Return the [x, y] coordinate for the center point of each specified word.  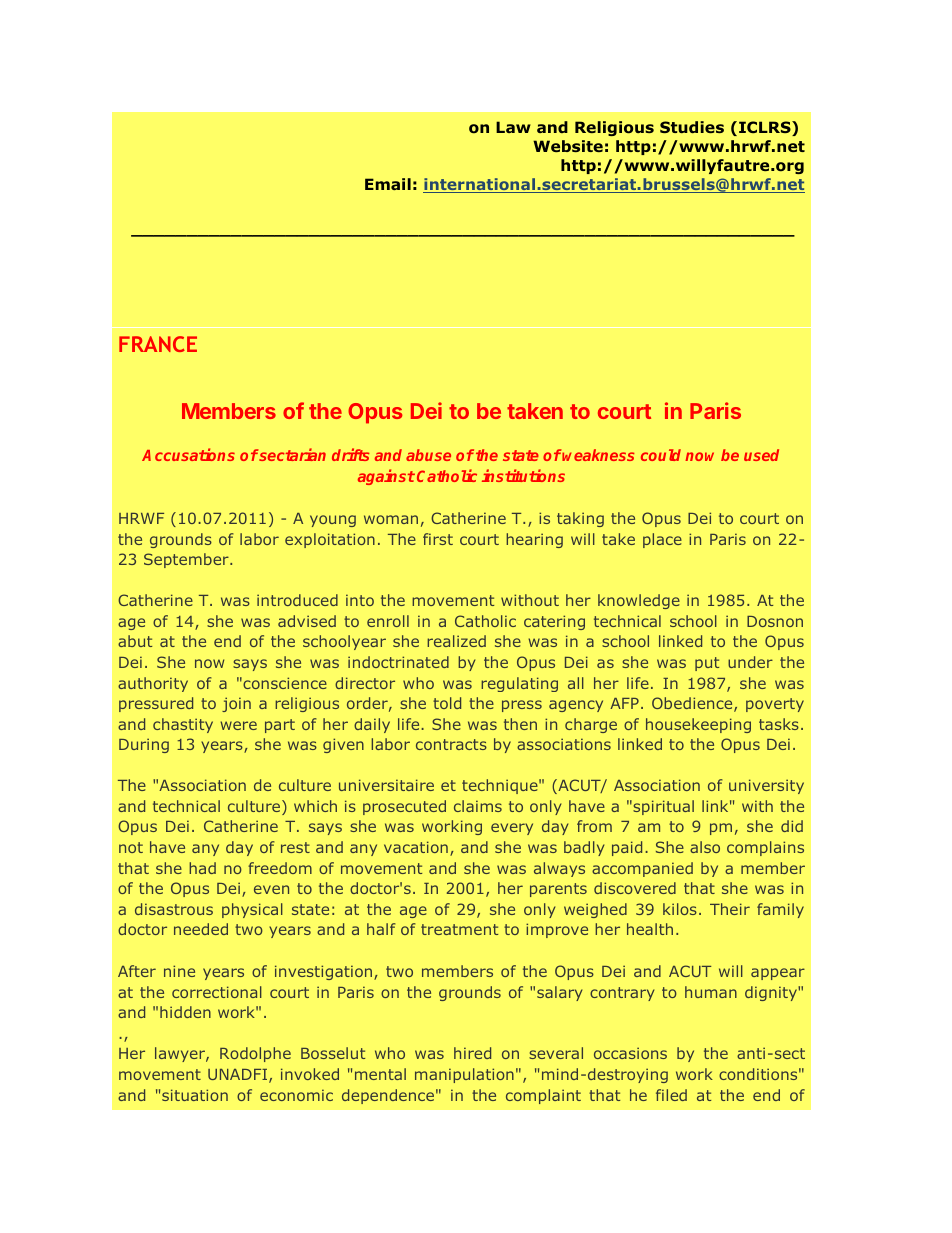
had [202, 868]
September [187, 560]
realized [456, 641]
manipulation [464, 1075]
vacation [416, 847]
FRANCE [158, 344]
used [761, 455]
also [705, 847]
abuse [428, 455]
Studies [692, 127]
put [707, 664]
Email [388, 184]
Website [568, 146]
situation [195, 1095]
